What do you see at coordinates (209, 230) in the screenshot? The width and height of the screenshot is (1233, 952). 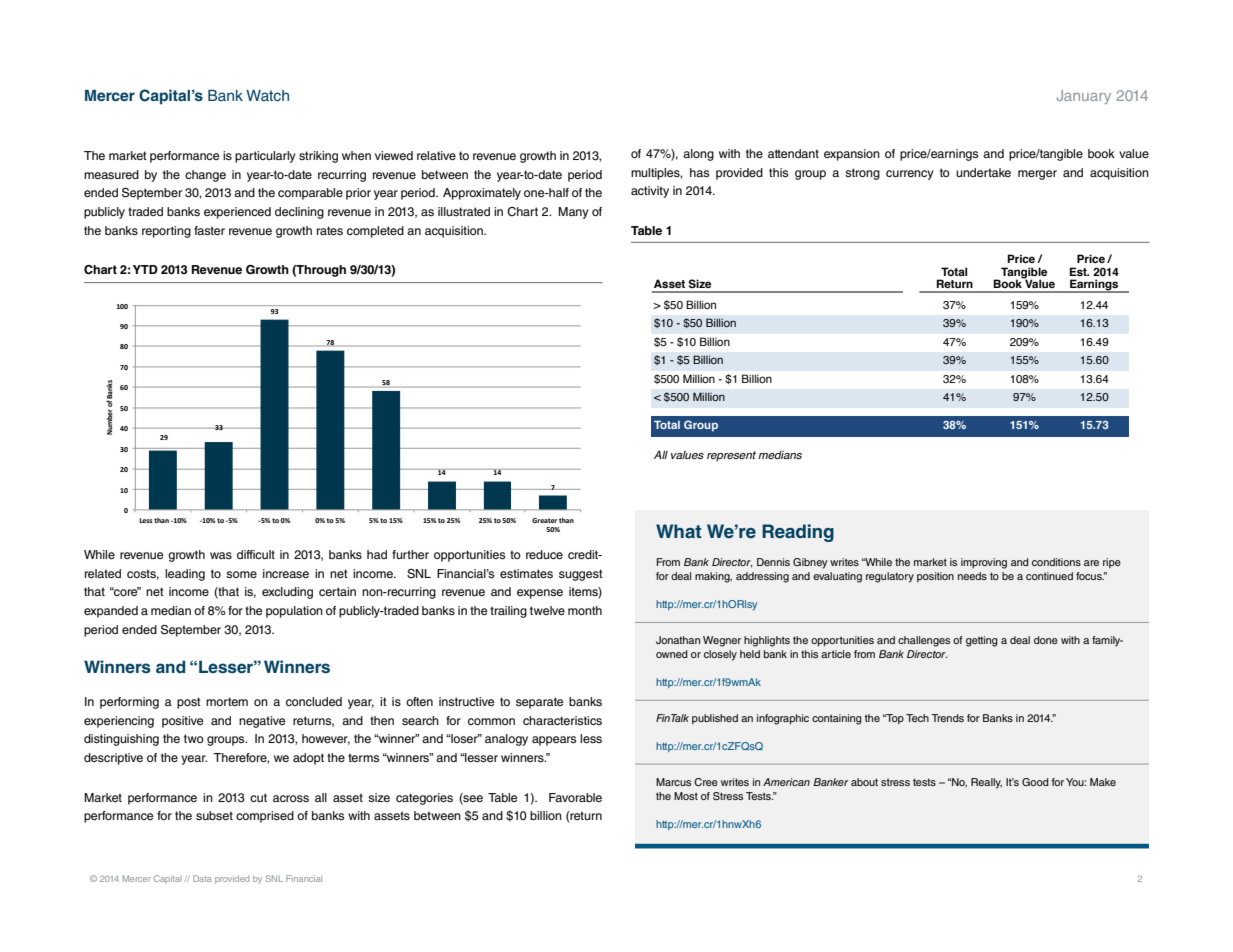 I see `faster` at bounding box center [209, 230].
